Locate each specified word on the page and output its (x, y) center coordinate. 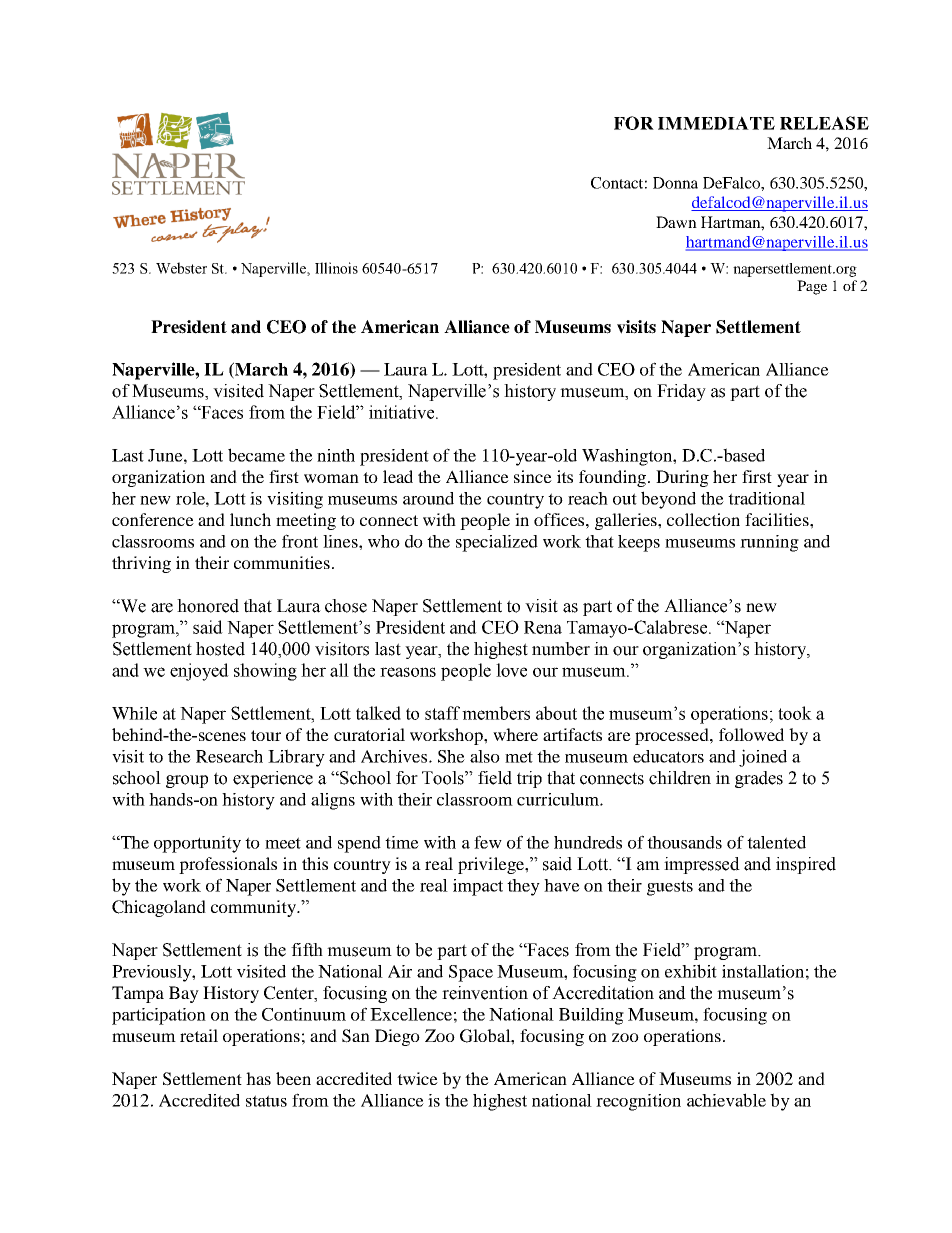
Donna (675, 183)
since (533, 476)
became (256, 455)
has (258, 1078)
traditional (766, 498)
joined (763, 758)
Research (229, 756)
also (485, 756)
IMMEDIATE (716, 123)
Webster (181, 268)
